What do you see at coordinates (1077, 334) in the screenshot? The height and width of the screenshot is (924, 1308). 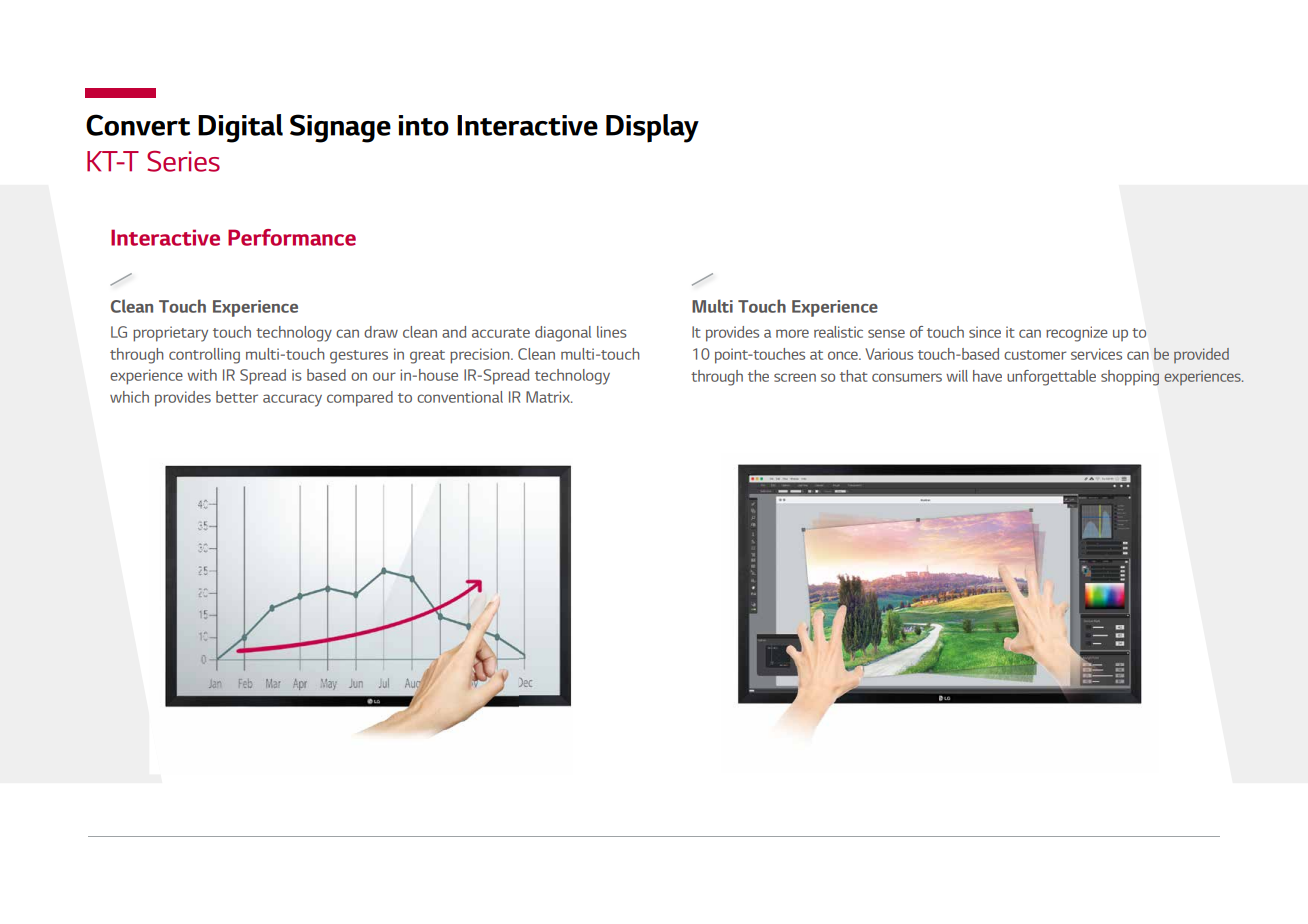 I see `recognize` at bounding box center [1077, 334].
